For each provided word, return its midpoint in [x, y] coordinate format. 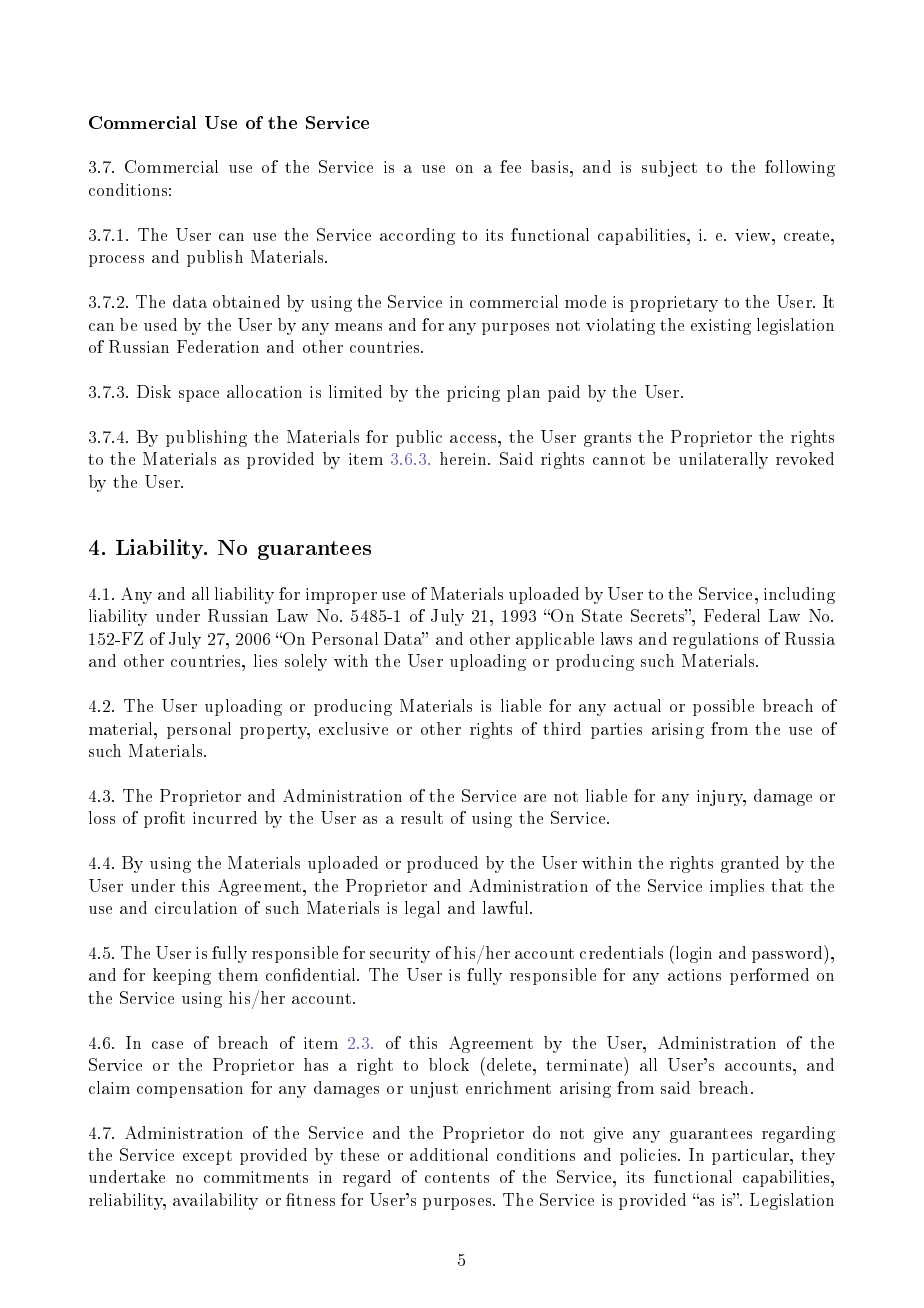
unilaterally [723, 460]
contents [457, 1177]
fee [510, 166]
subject [669, 168]
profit [164, 819]
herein [465, 458]
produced [442, 864]
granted [750, 864]
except [207, 1157]
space [199, 396]
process [116, 261]
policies [649, 1156]
